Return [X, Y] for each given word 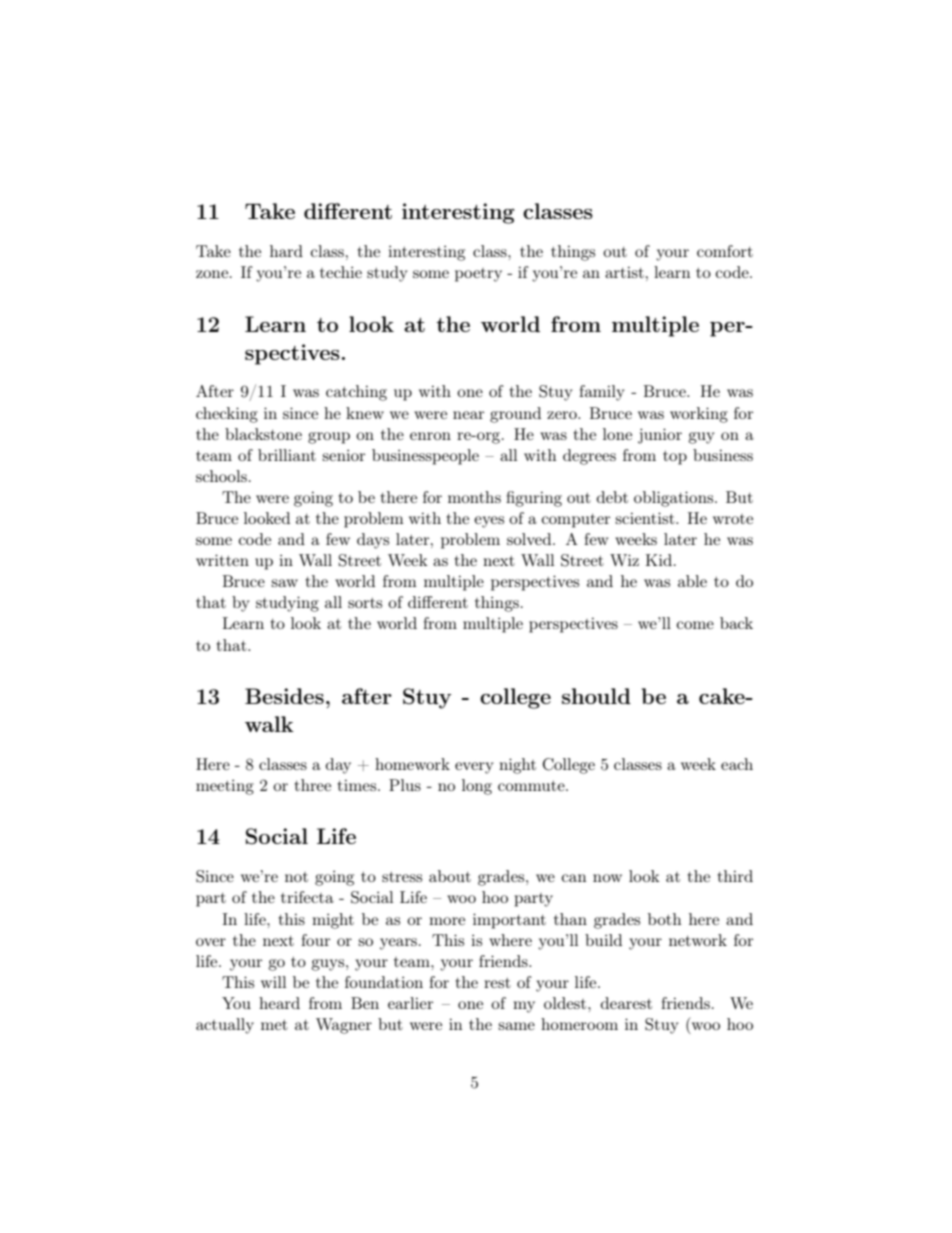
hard [286, 251]
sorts [365, 602]
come [695, 625]
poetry [478, 275]
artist [624, 272]
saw [284, 583]
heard [279, 1003]
